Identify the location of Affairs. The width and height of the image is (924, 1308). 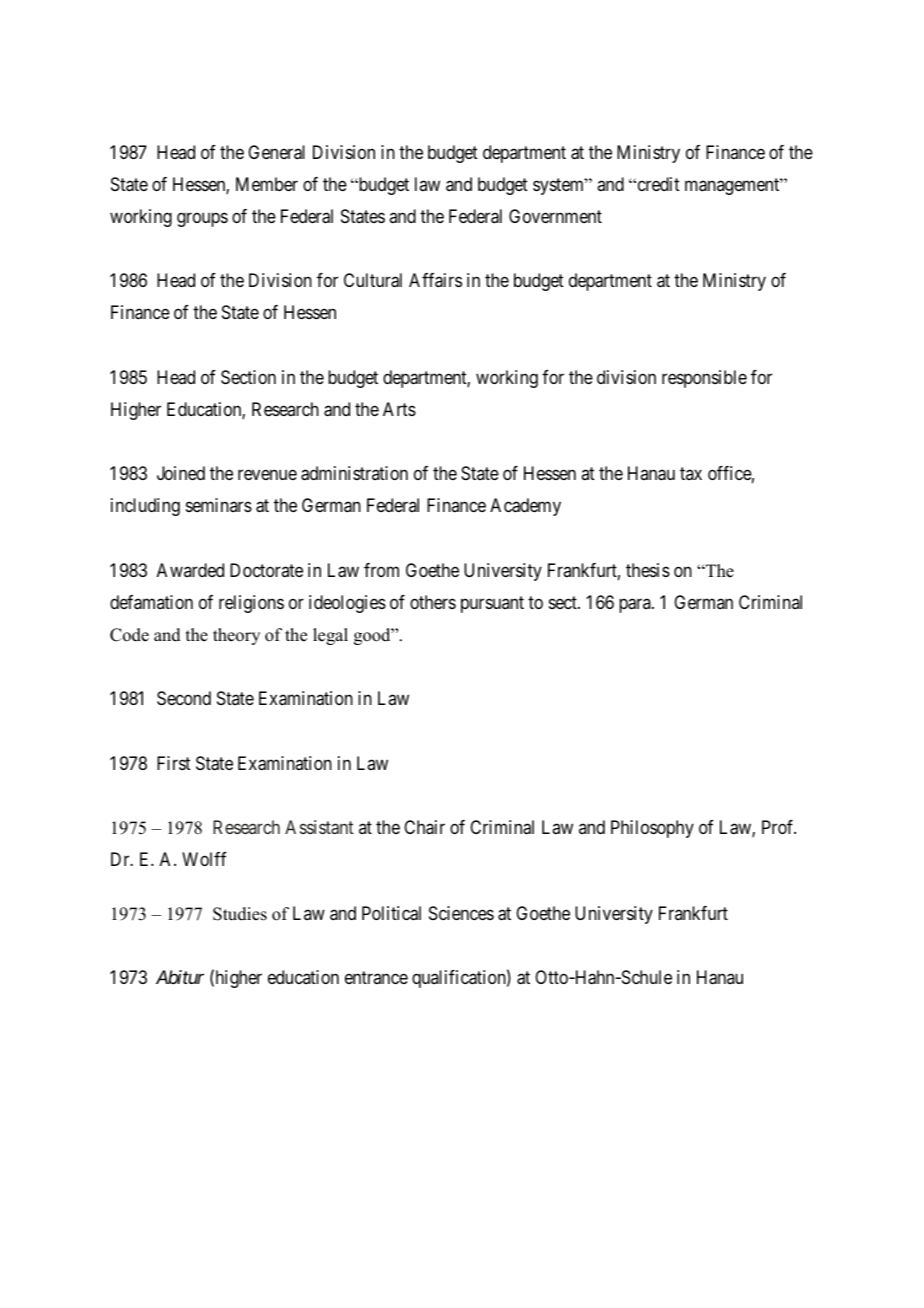
(435, 280).
